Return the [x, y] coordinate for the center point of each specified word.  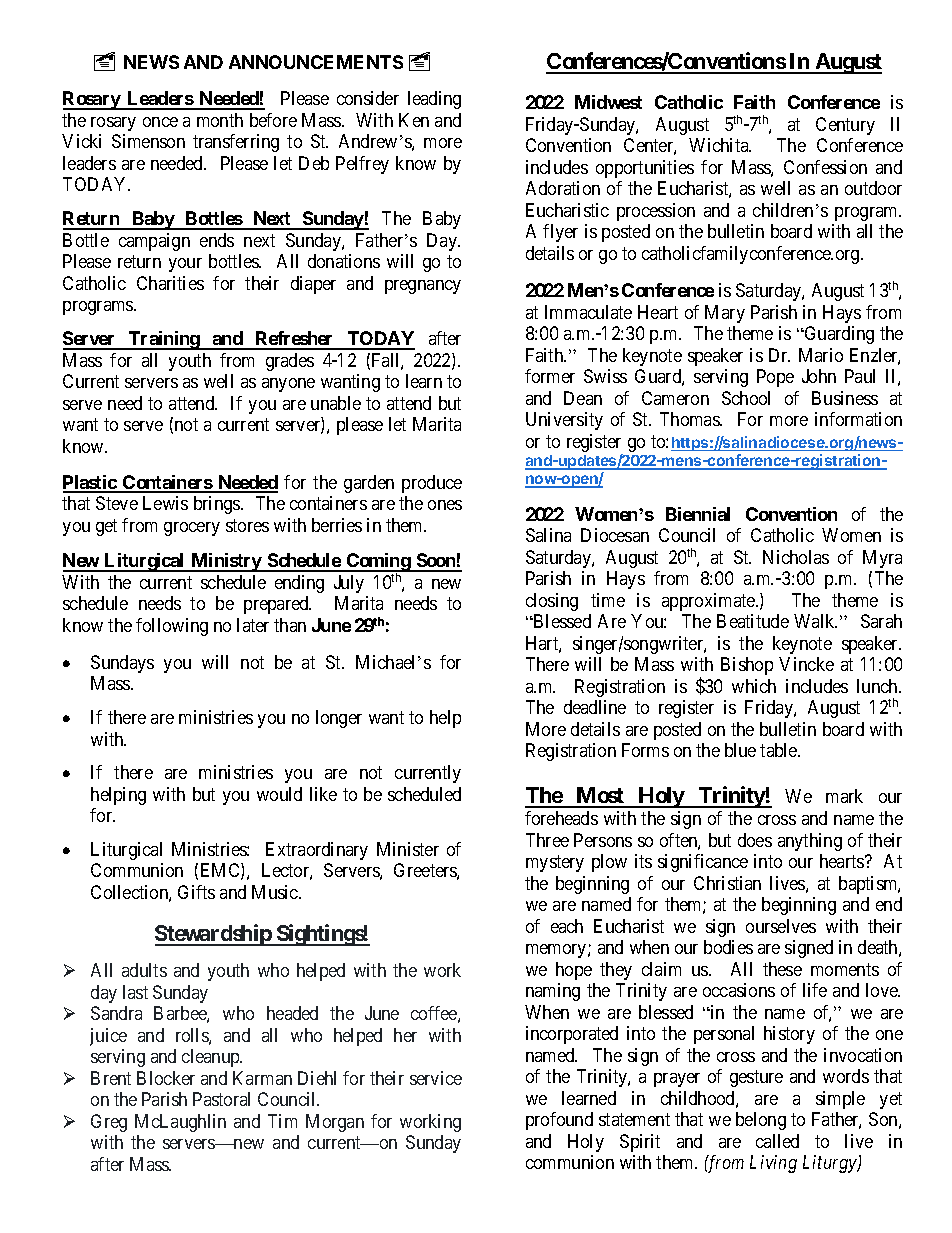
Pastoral [221, 1099]
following [172, 627]
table [779, 750]
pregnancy [423, 287]
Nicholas [796, 557]
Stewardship [214, 935]
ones [445, 505]
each [567, 926]
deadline [595, 707]
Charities [170, 283]
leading [434, 100]
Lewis [165, 503]
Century [845, 126]
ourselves [781, 926]
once [160, 122]
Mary [725, 314]
